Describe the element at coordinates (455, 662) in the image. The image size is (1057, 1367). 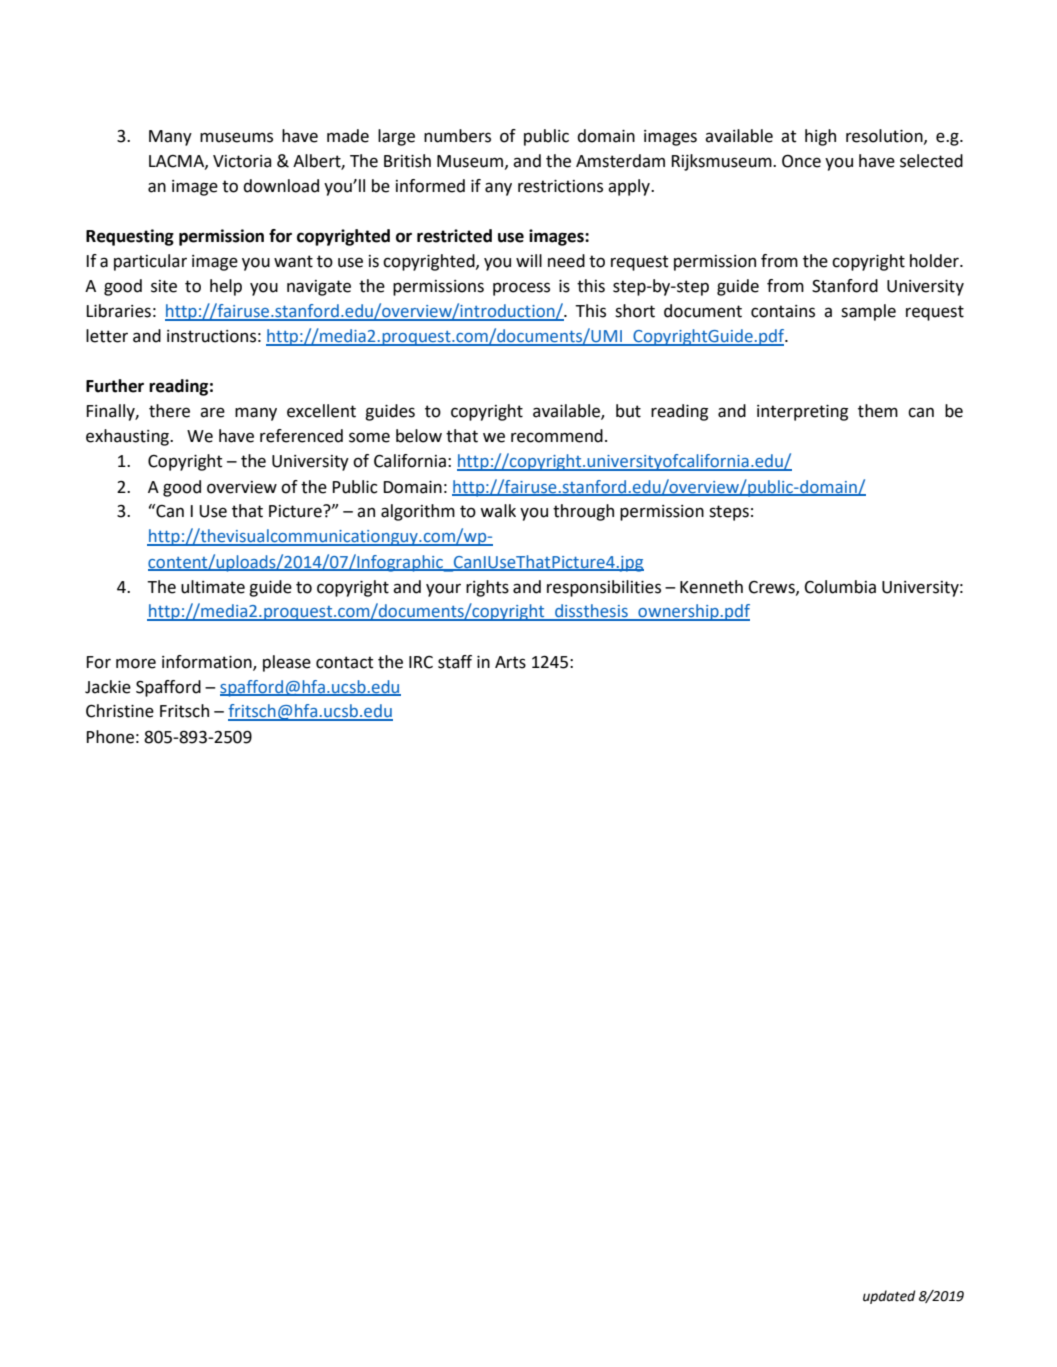
I see `staff` at that location.
